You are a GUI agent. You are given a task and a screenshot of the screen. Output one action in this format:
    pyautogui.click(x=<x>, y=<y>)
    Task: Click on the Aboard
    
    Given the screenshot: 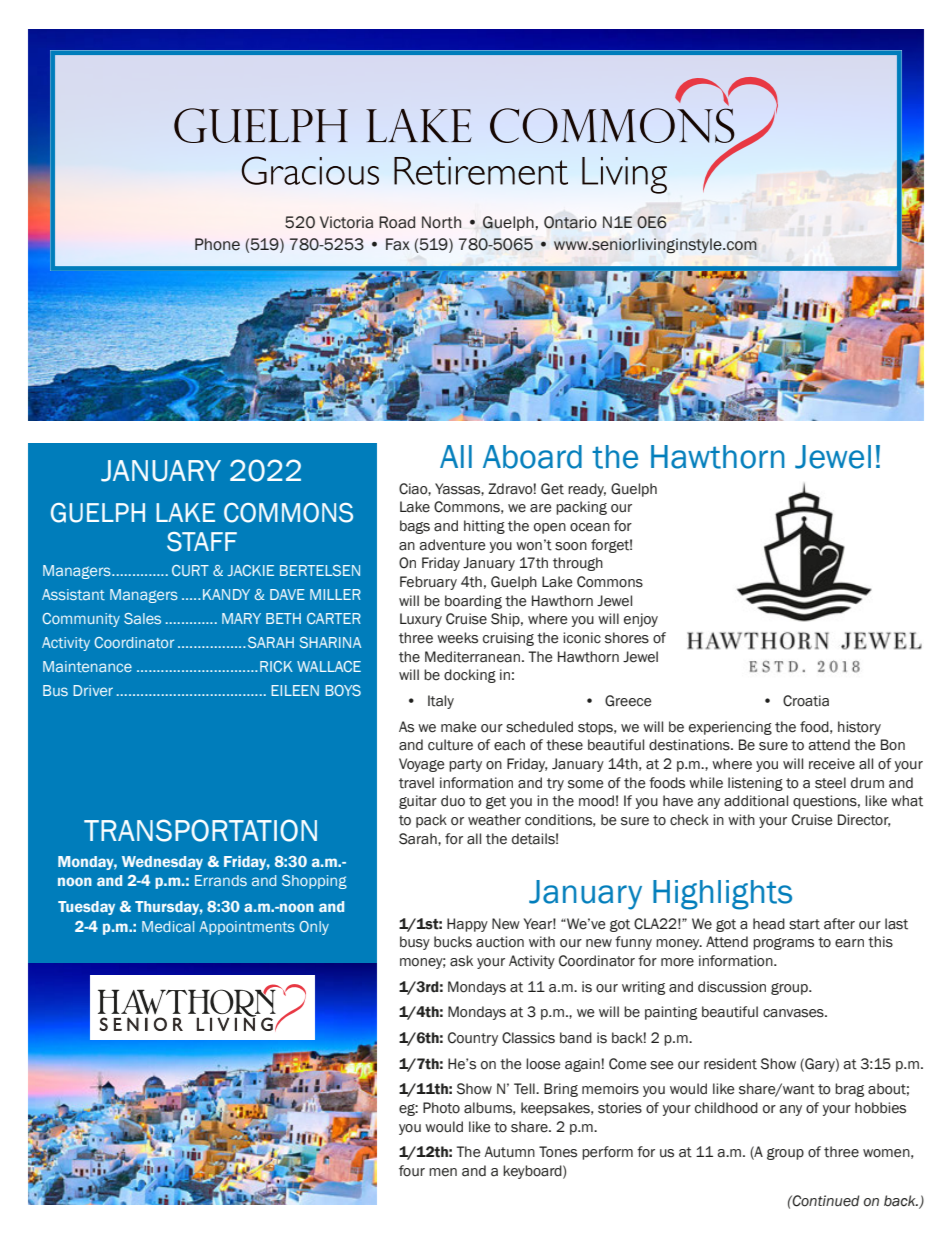 What is the action you would take?
    pyautogui.click(x=532, y=457)
